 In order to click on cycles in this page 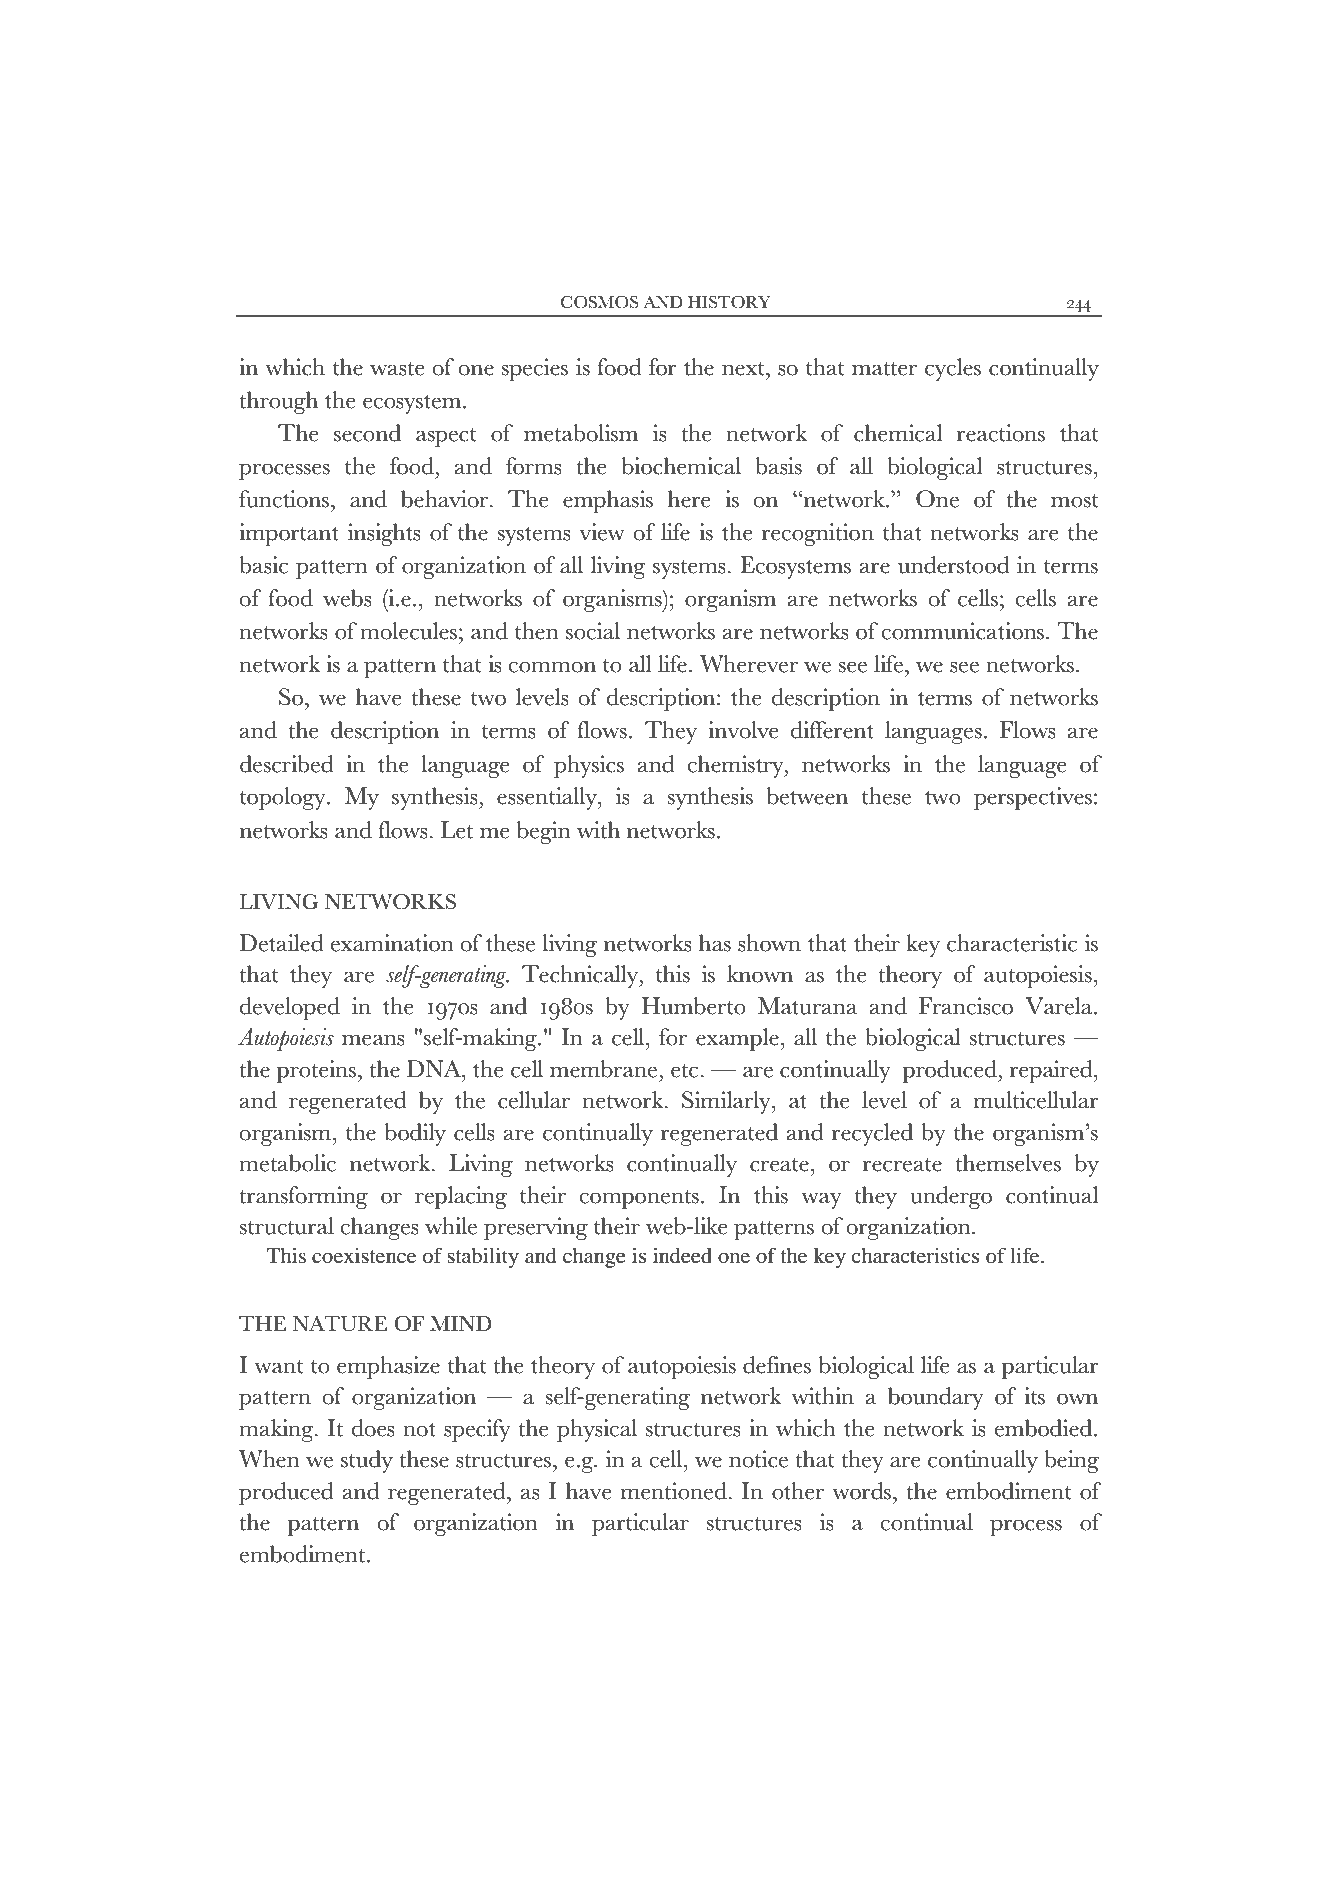, I will do `click(953, 369)`.
